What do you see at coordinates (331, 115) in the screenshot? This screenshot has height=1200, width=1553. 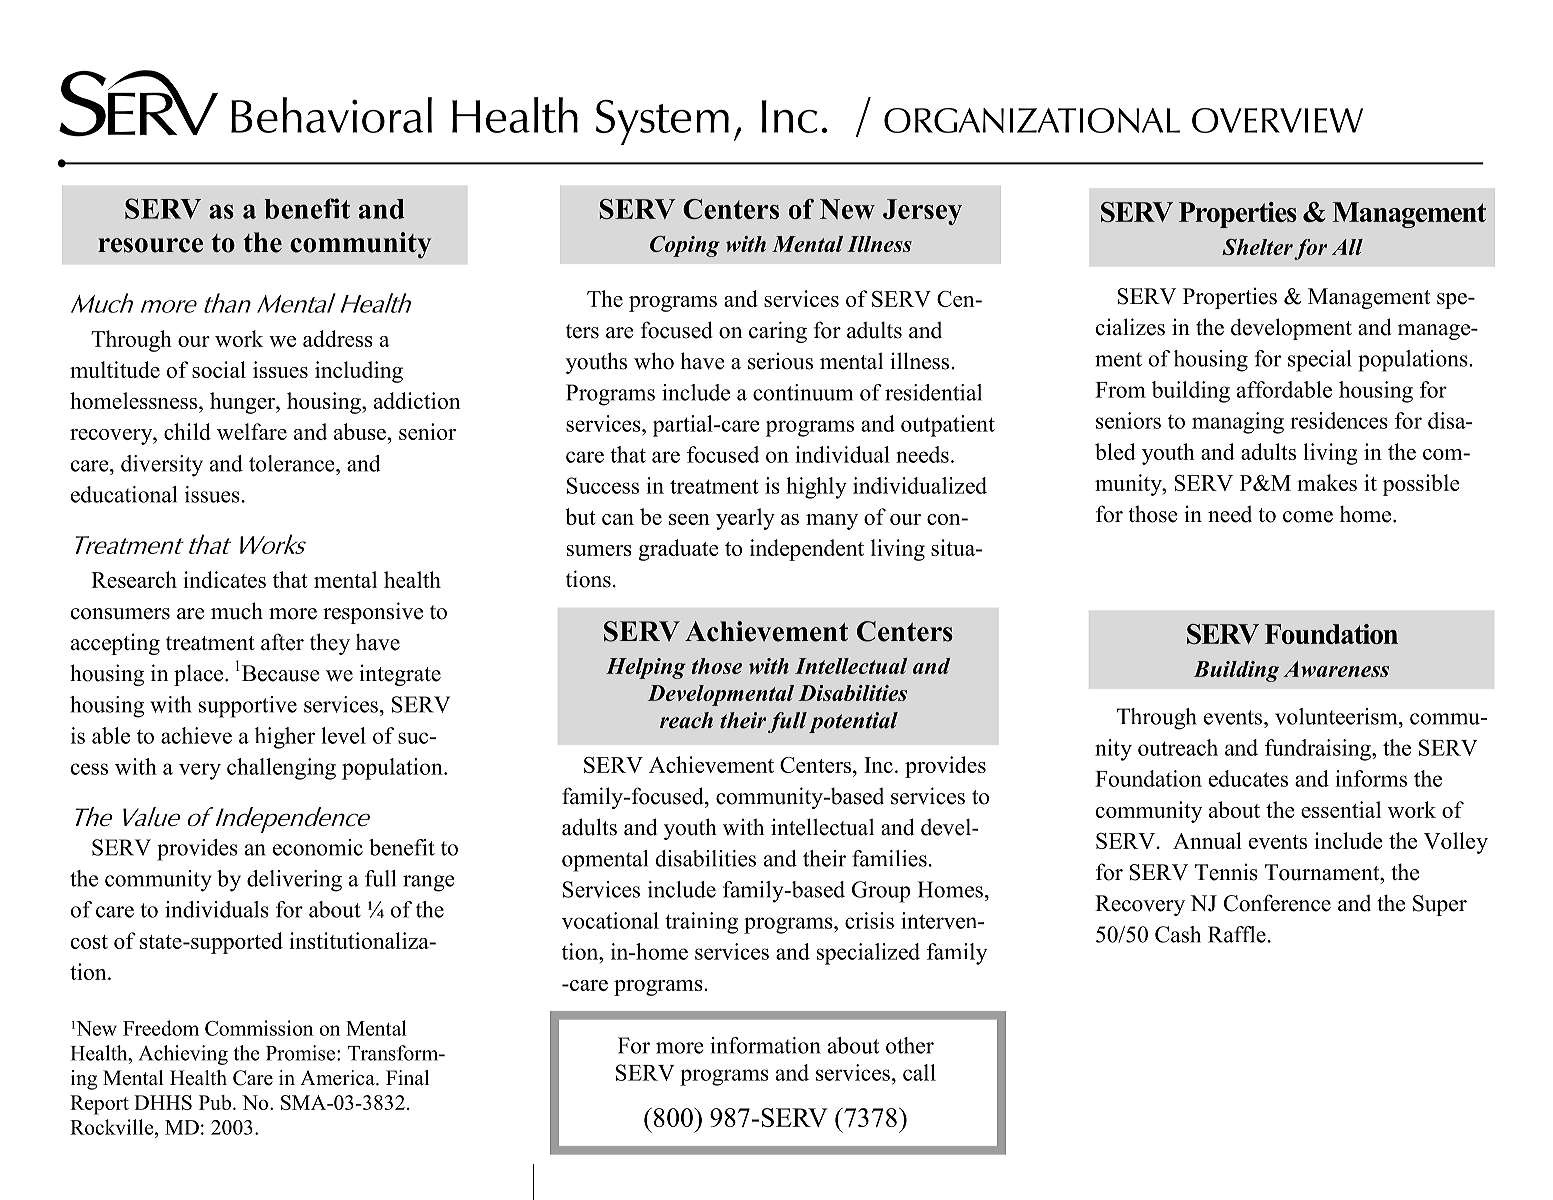 I see `Behavioral` at bounding box center [331, 115].
